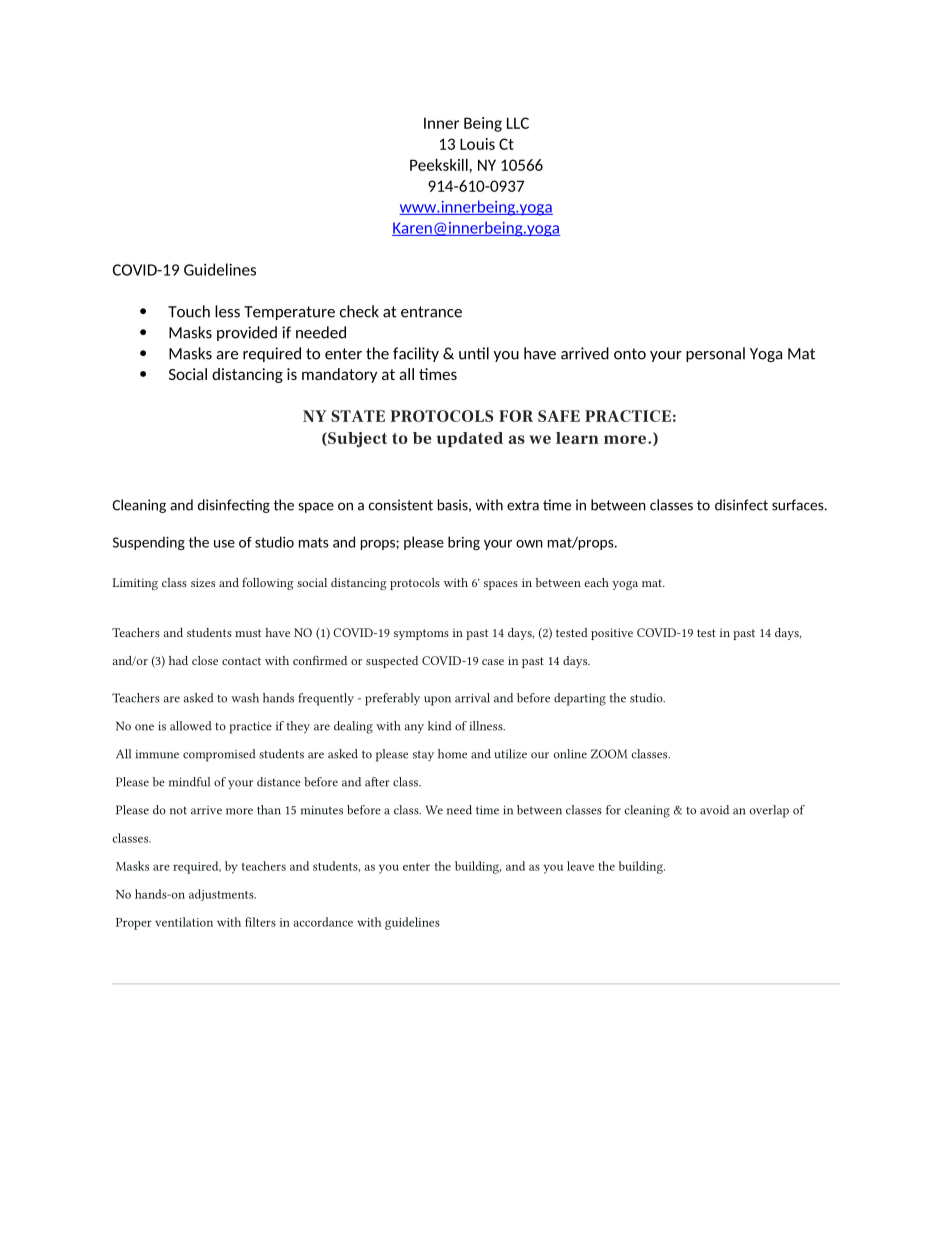 This image has width=952, height=1233. Describe the element at coordinates (323, 922) in the image. I see `accordance` at that location.
